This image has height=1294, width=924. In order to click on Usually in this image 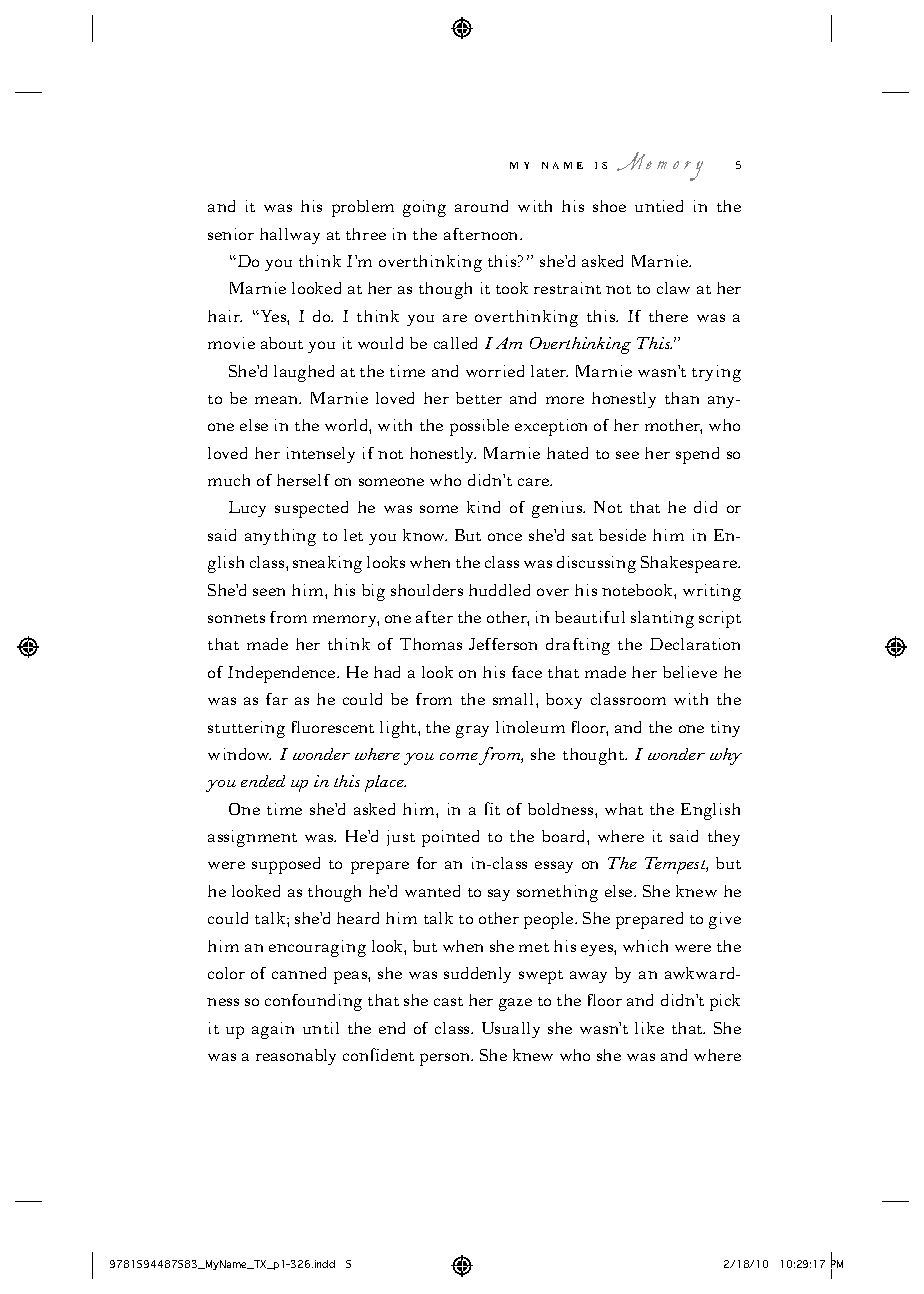, I will do `click(511, 1030)`.
